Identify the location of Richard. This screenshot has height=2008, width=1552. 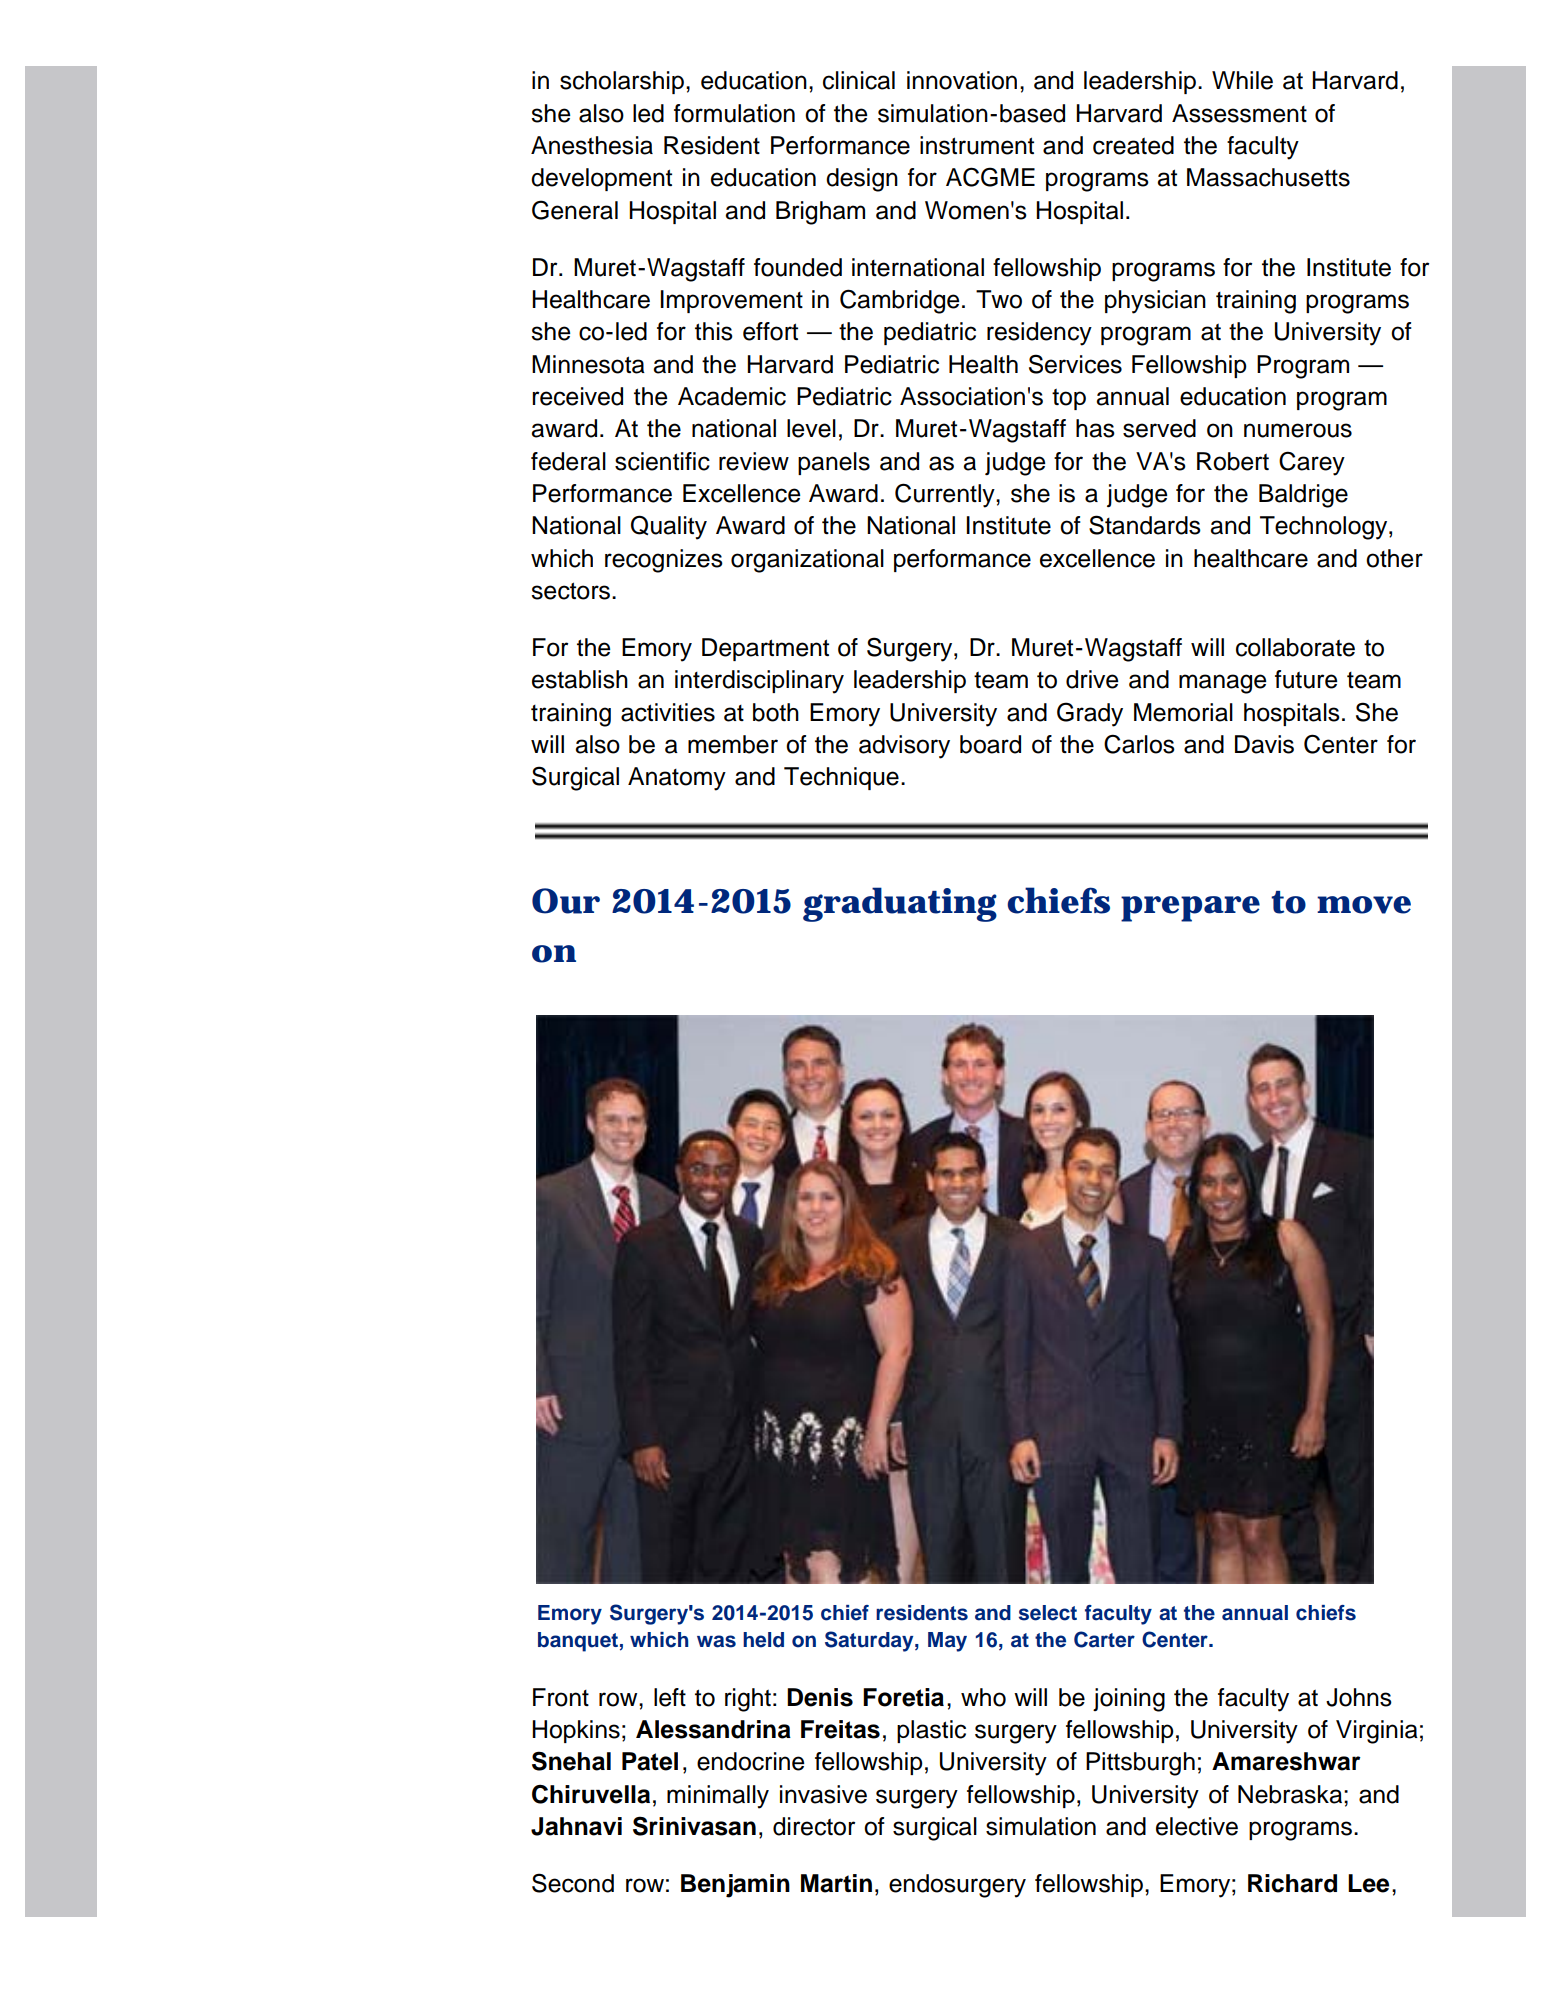
(1292, 1883).
